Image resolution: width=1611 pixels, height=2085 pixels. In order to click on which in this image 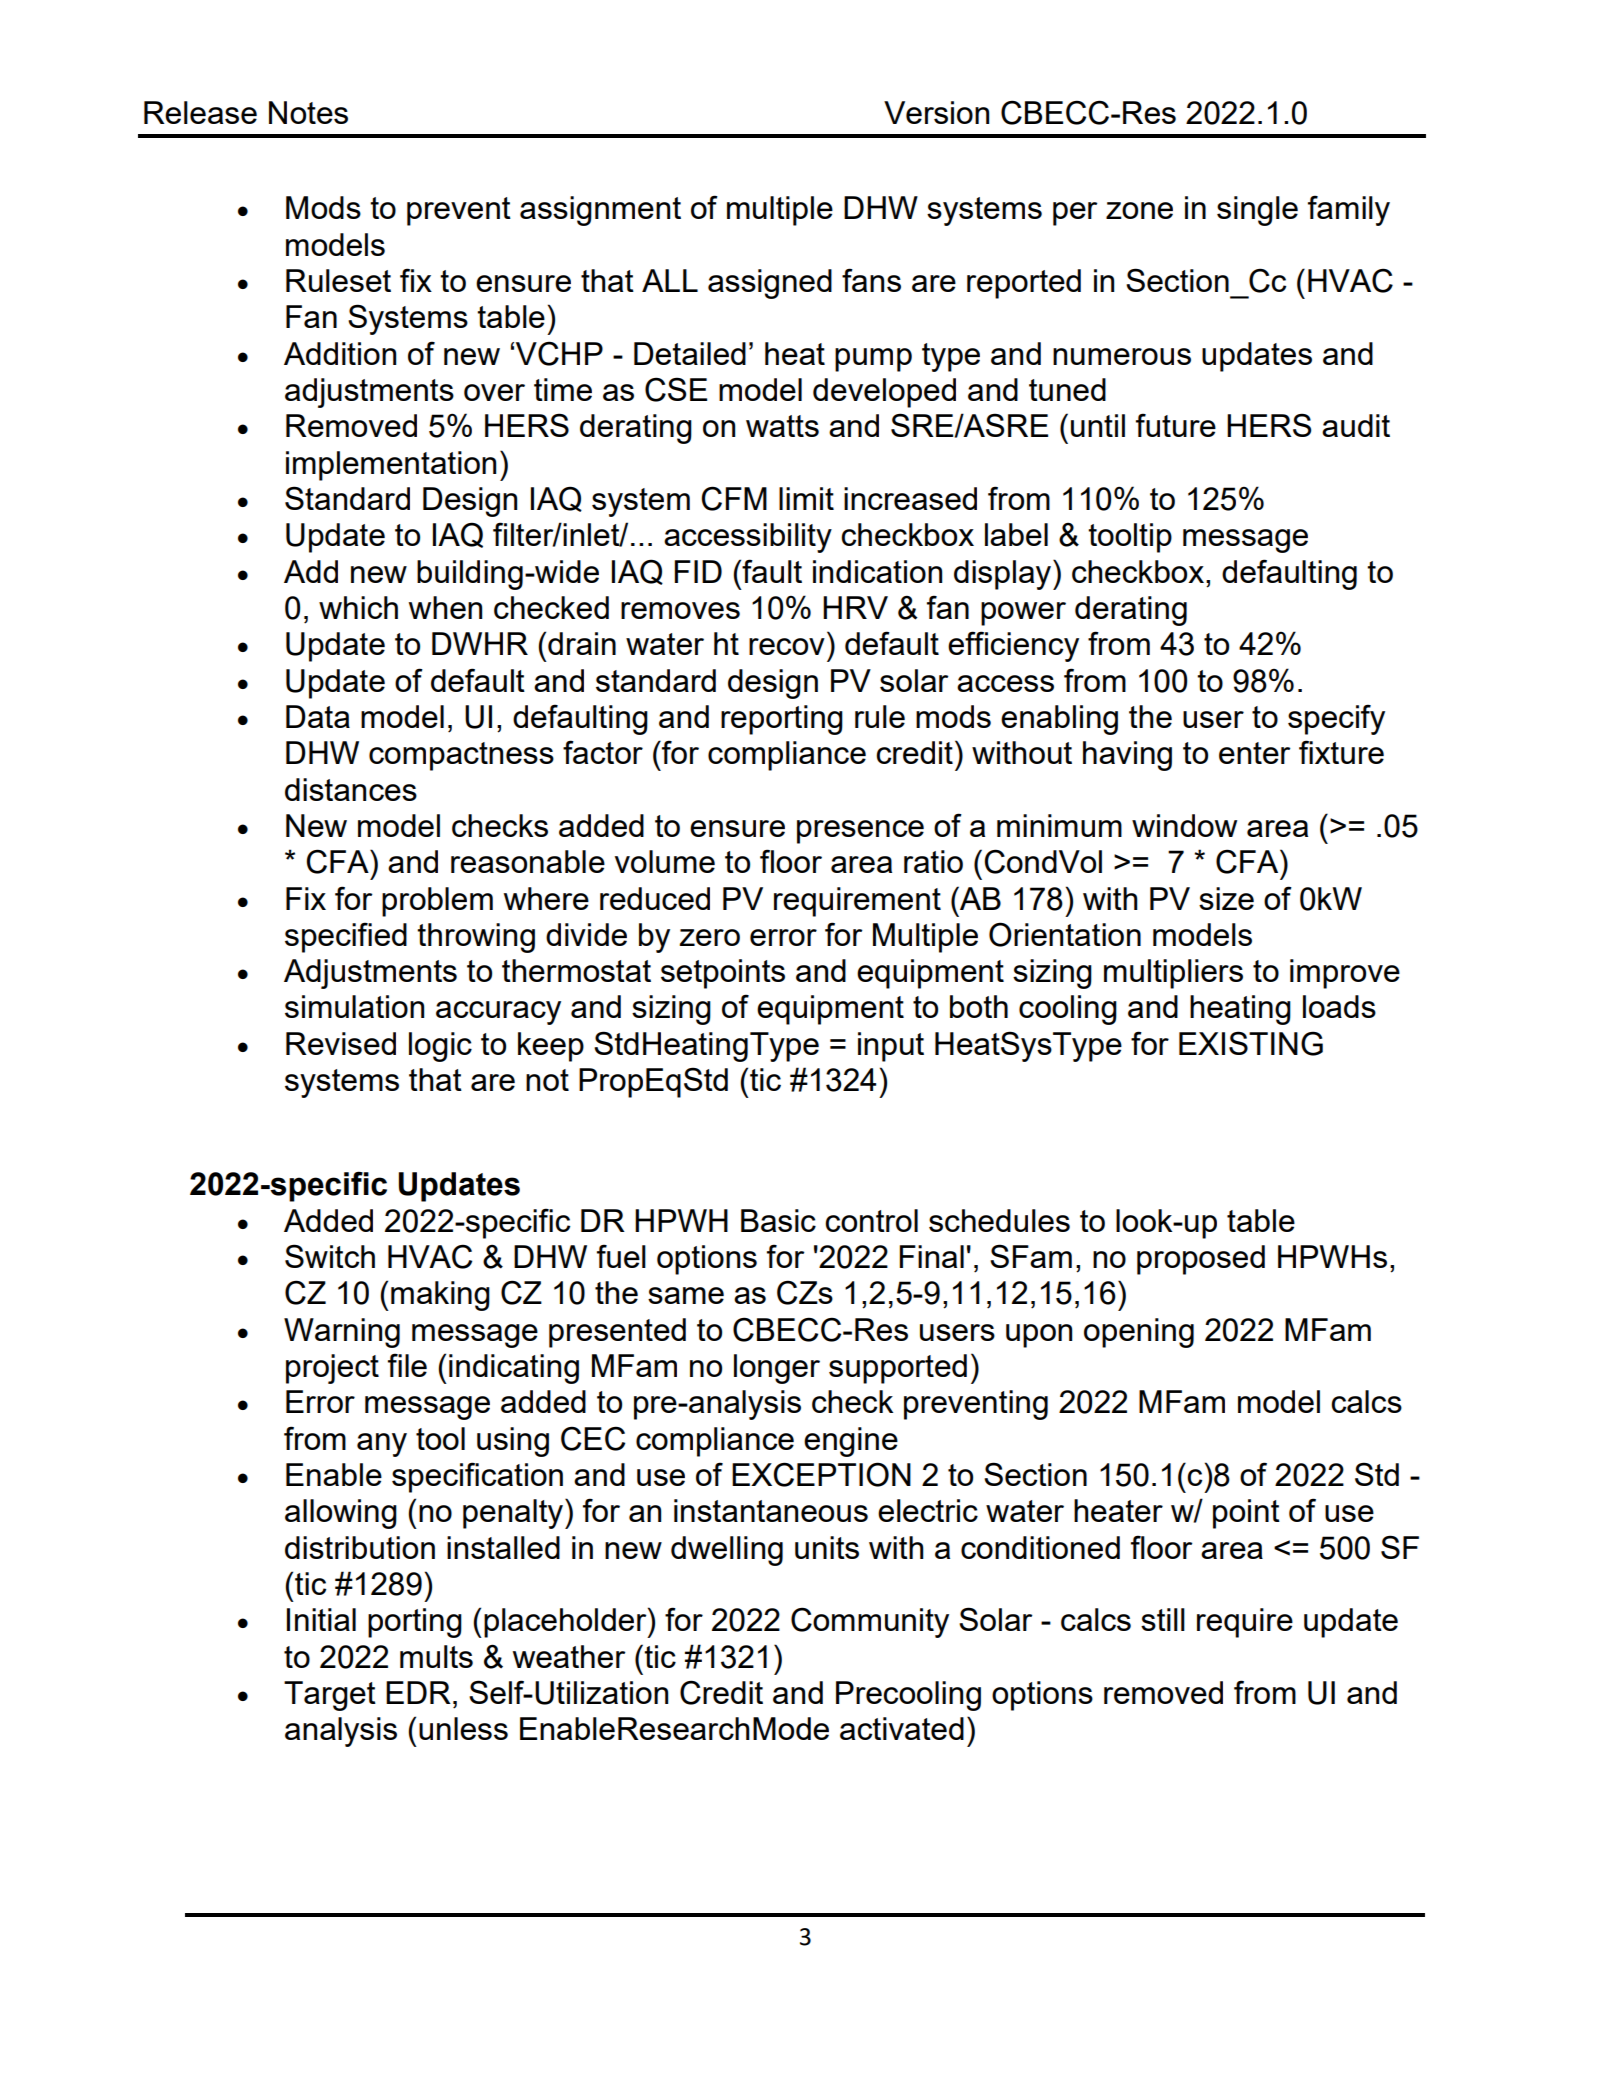, I will do `click(358, 607)`.
